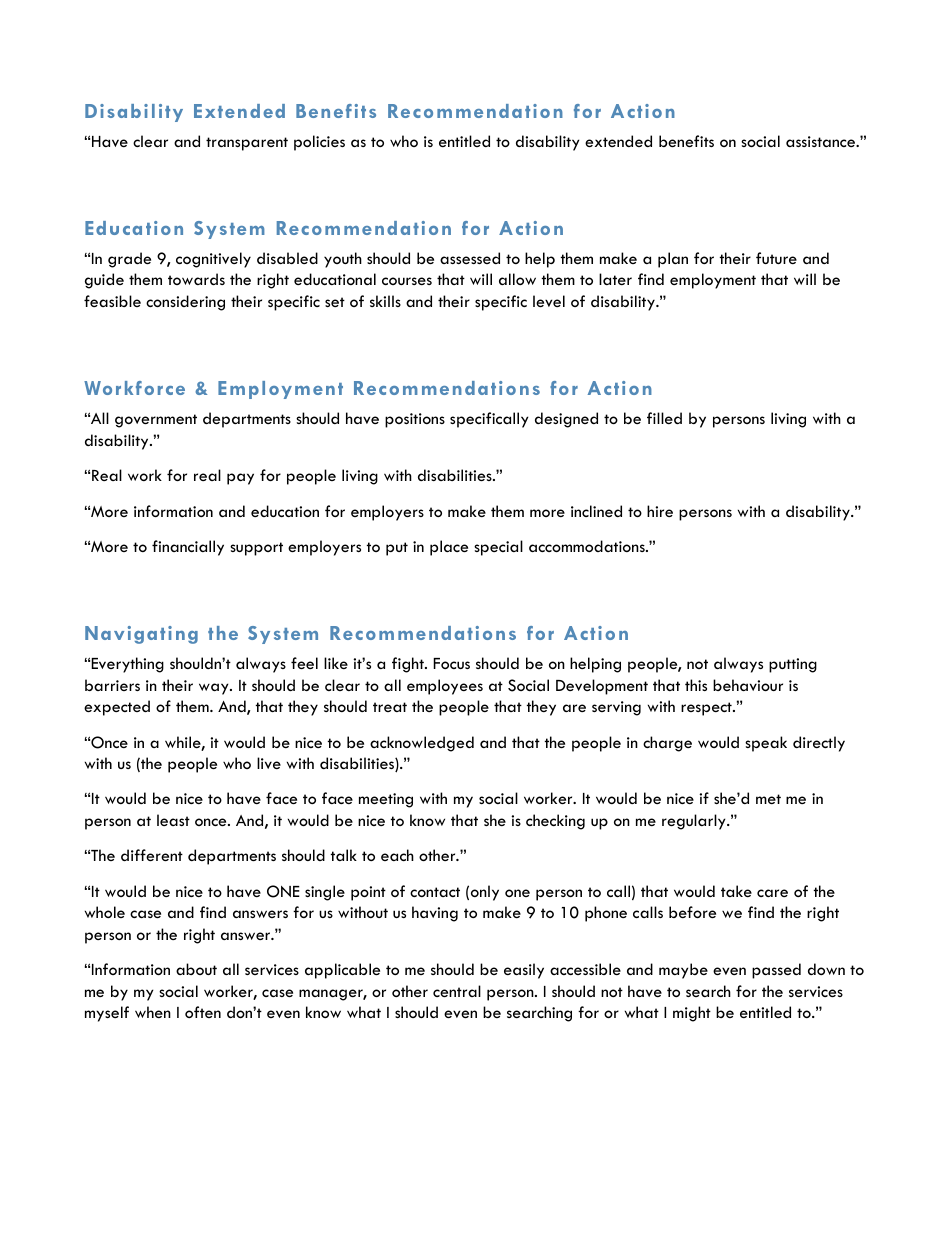 The width and height of the image is (952, 1233). I want to click on respect, so click(707, 709).
